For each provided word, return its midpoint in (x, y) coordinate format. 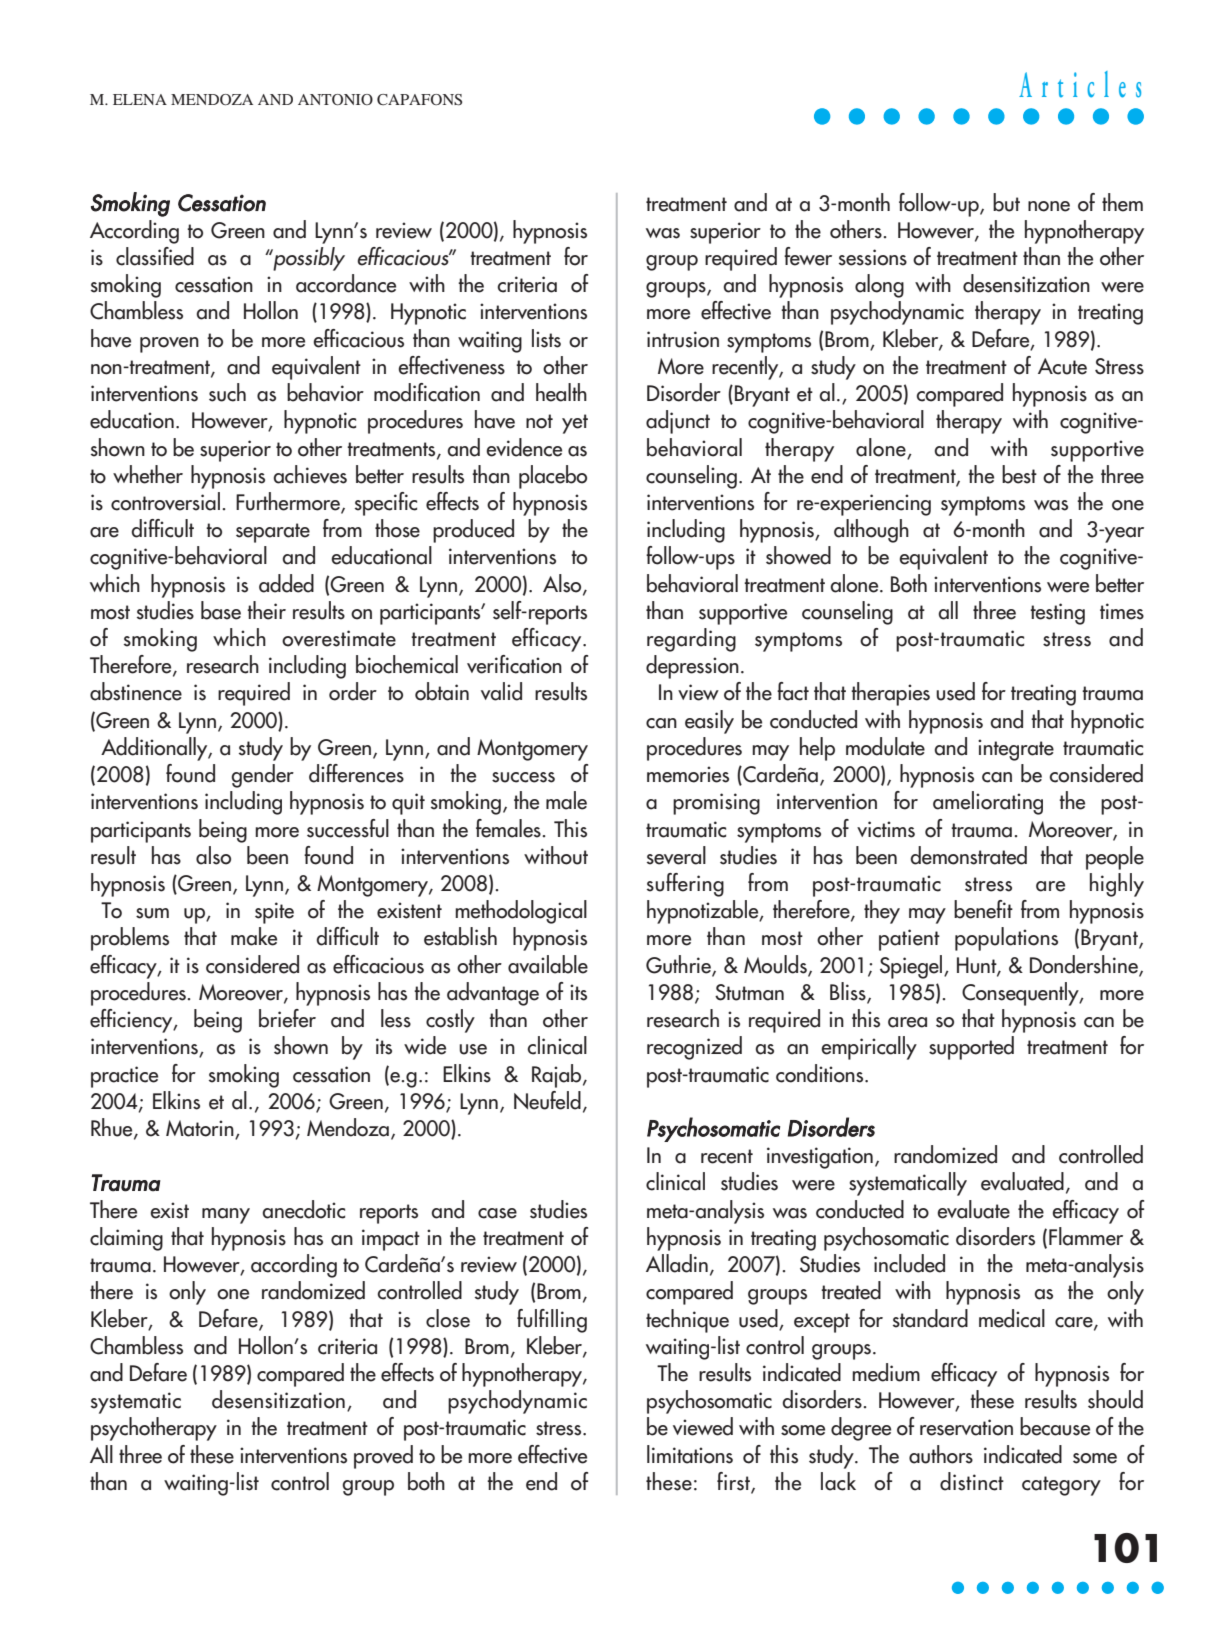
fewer (808, 256)
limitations (690, 1454)
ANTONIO (335, 100)
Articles (1080, 84)
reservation (966, 1427)
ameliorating (988, 803)
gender (262, 776)
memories (688, 774)
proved (383, 1457)
